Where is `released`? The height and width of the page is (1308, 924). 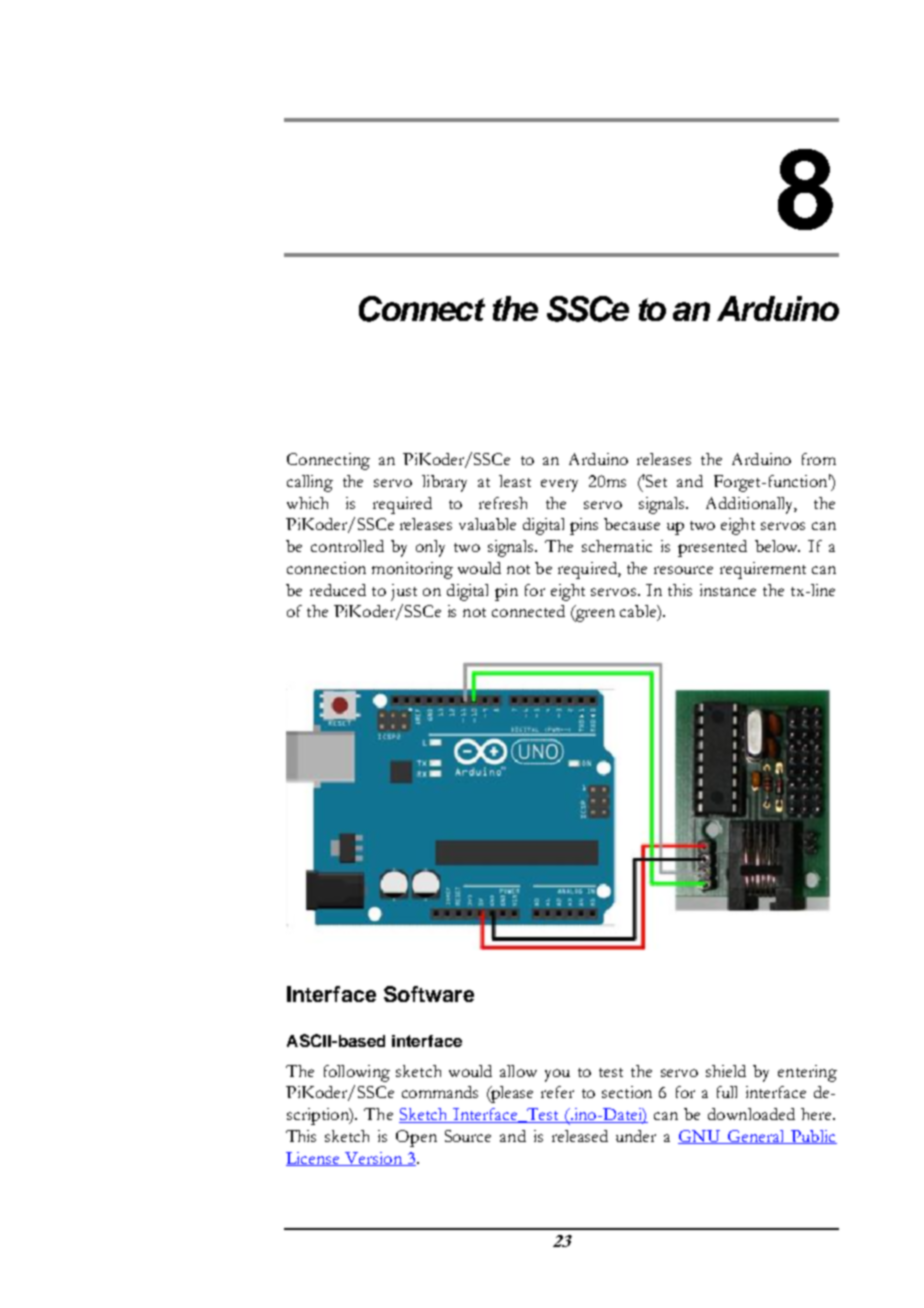
released is located at coordinates (580, 1136).
